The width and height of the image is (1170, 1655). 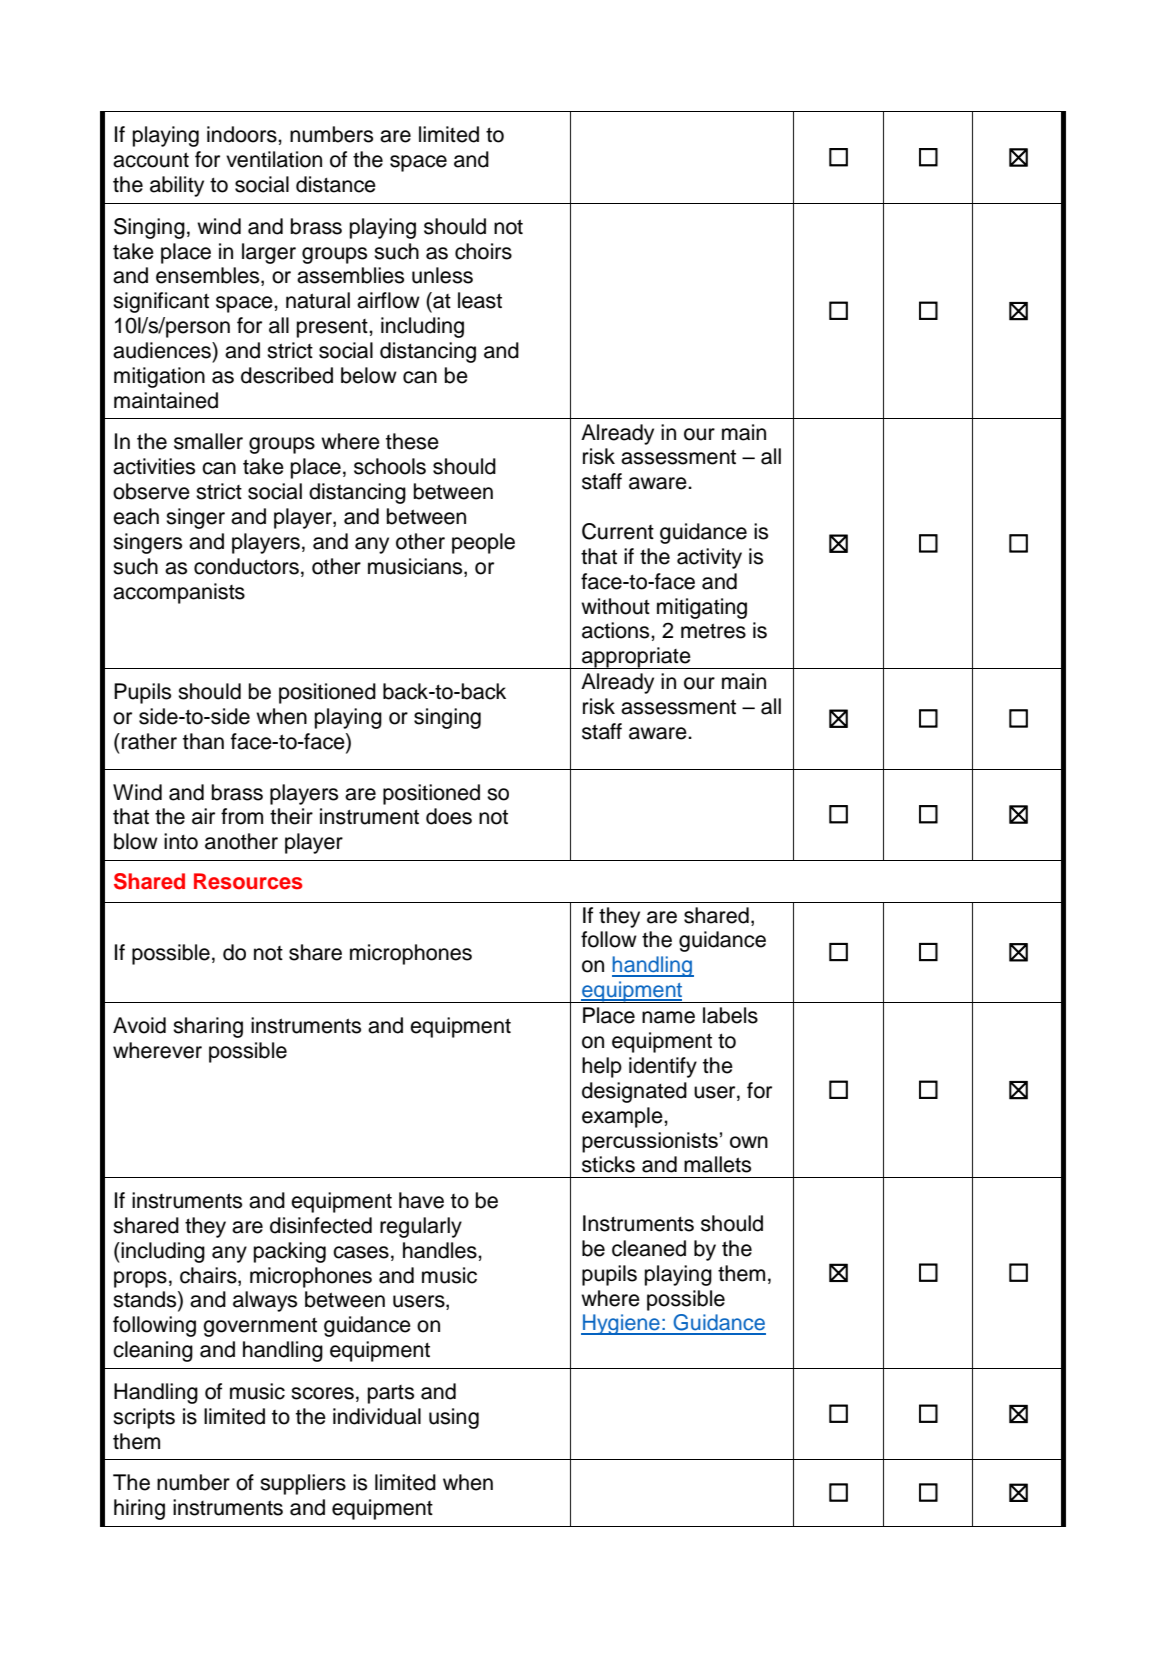 I want to click on people, so click(x=483, y=543).
